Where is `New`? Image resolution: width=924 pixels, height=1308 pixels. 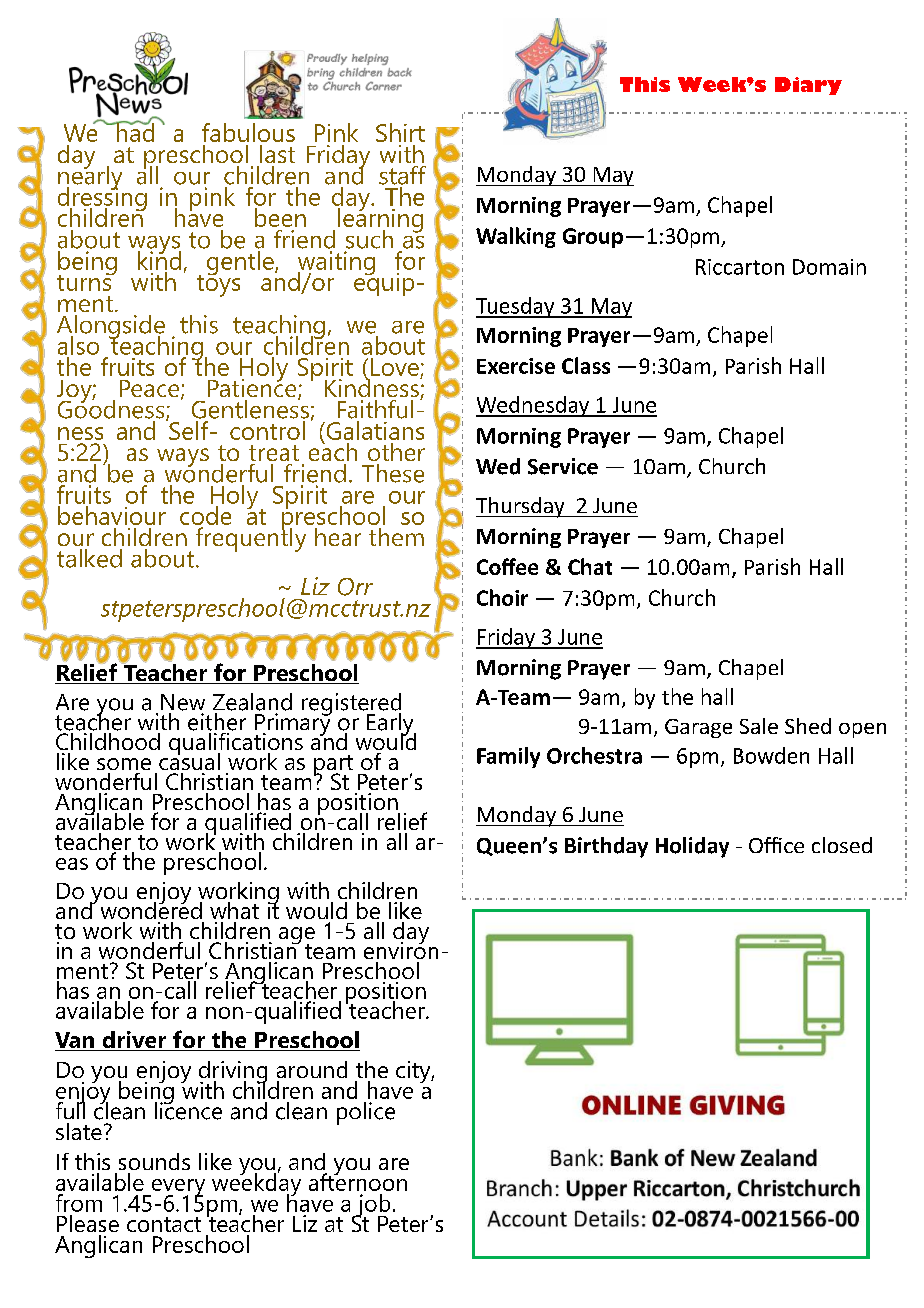 New is located at coordinates (183, 702).
